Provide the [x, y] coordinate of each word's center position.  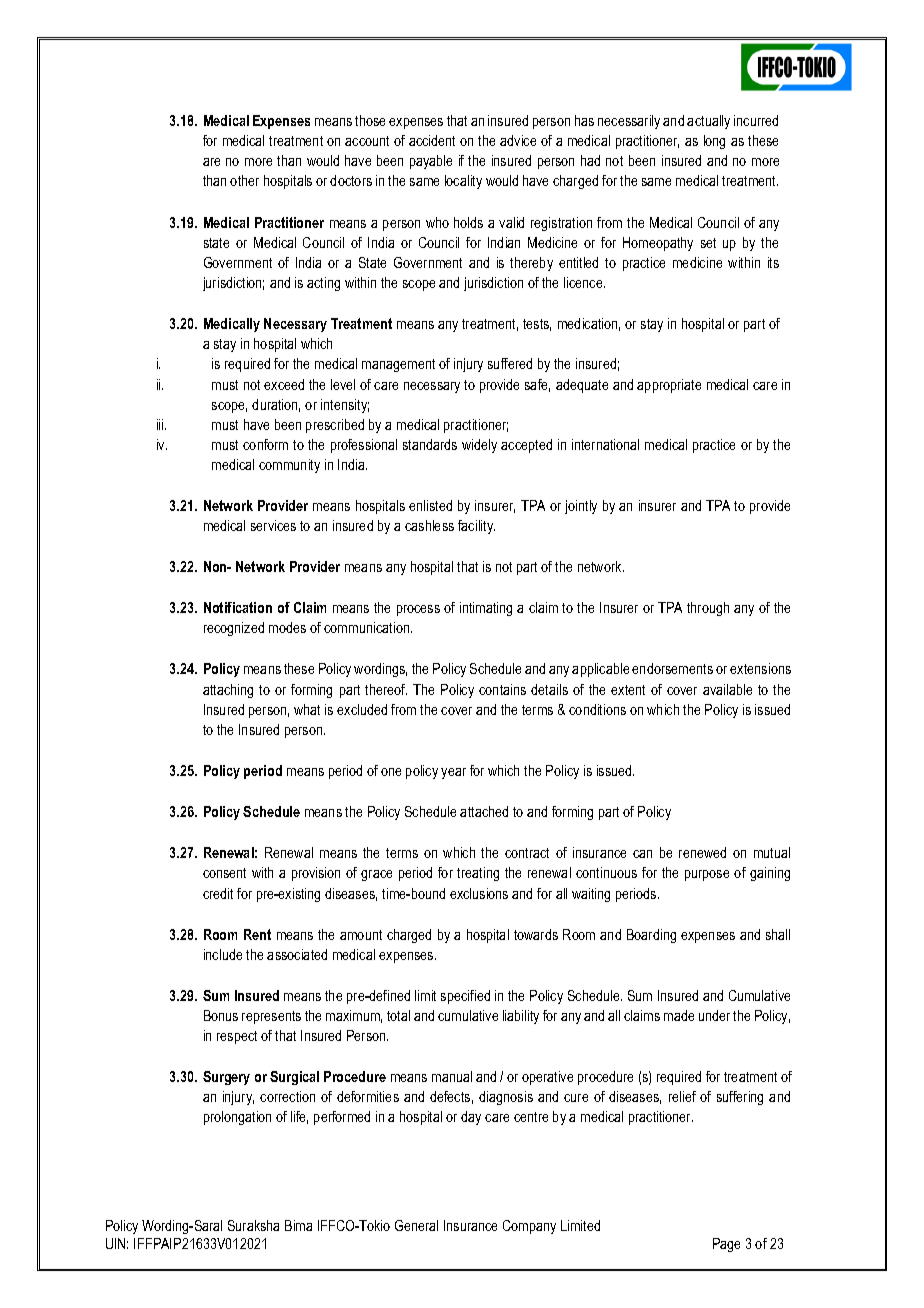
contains [502, 689]
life [299, 1117]
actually [708, 122]
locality [463, 182]
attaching [228, 691]
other [244, 180]
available [727, 689]
